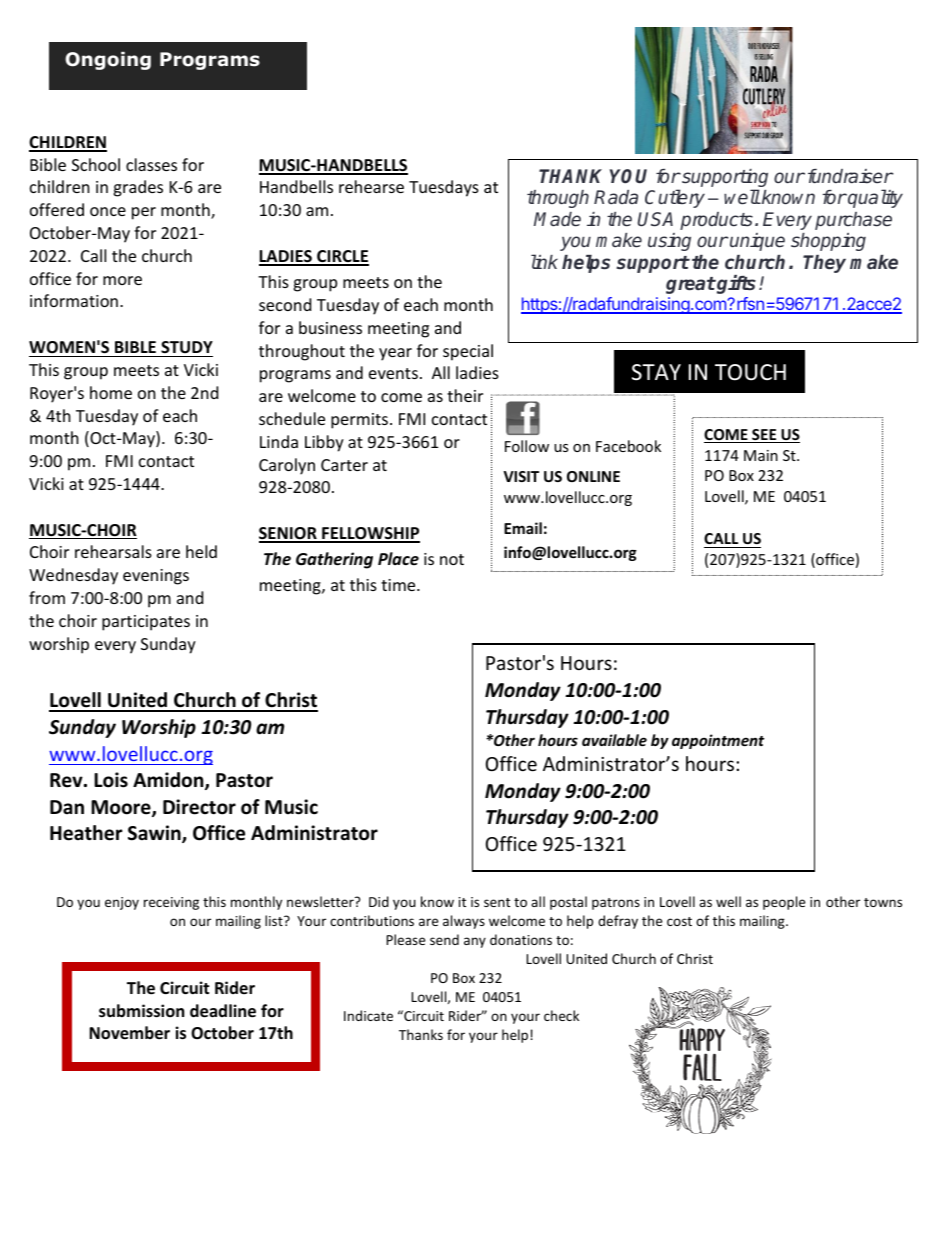 This document has height=1233, width=952. What do you see at coordinates (141, 1011) in the document?
I see `submission` at bounding box center [141, 1011].
